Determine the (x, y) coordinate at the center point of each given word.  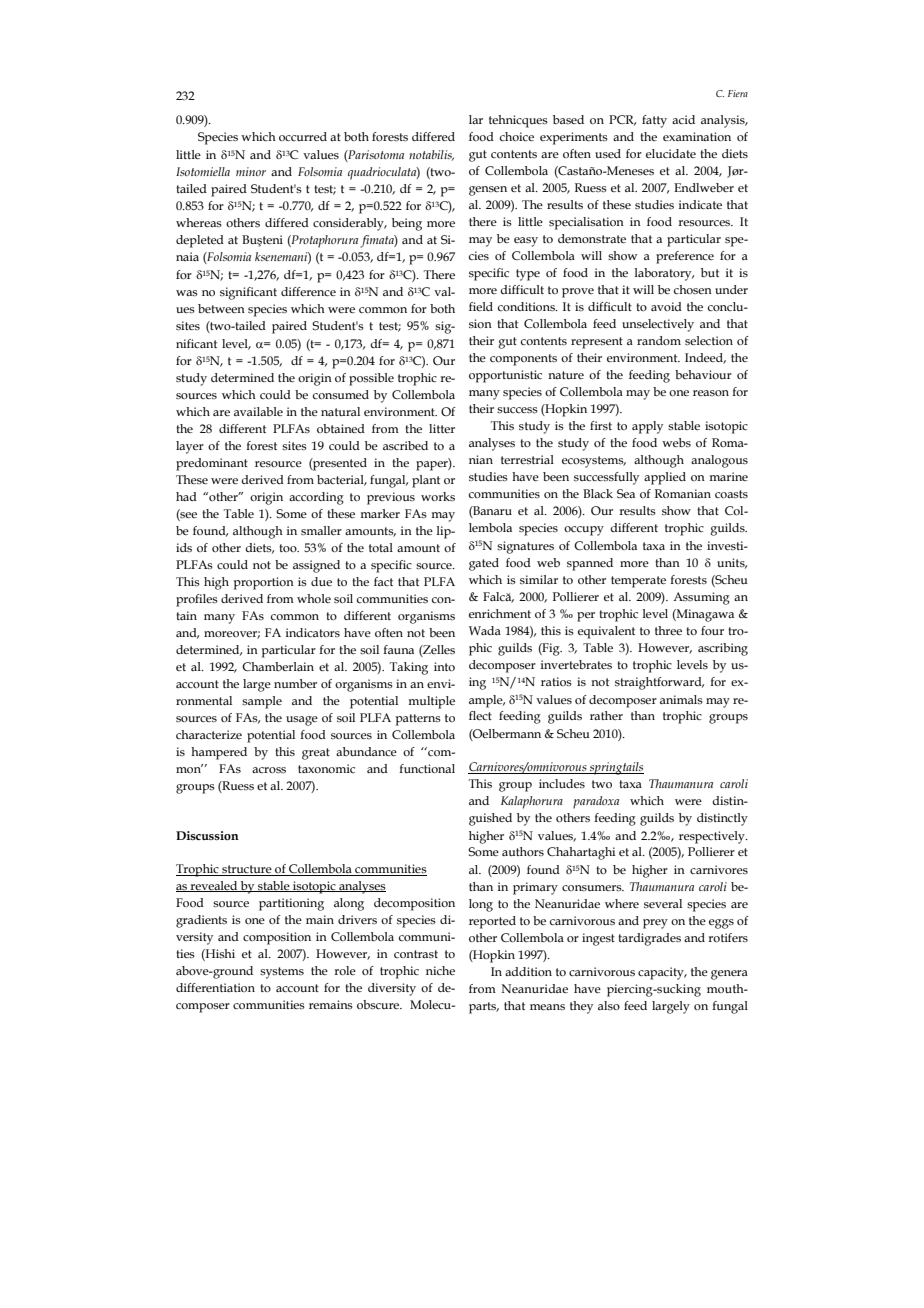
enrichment (500, 613)
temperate (638, 582)
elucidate (671, 153)
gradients (201, 921)
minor (251, 171)
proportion (264, 583)
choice (517, 136)
